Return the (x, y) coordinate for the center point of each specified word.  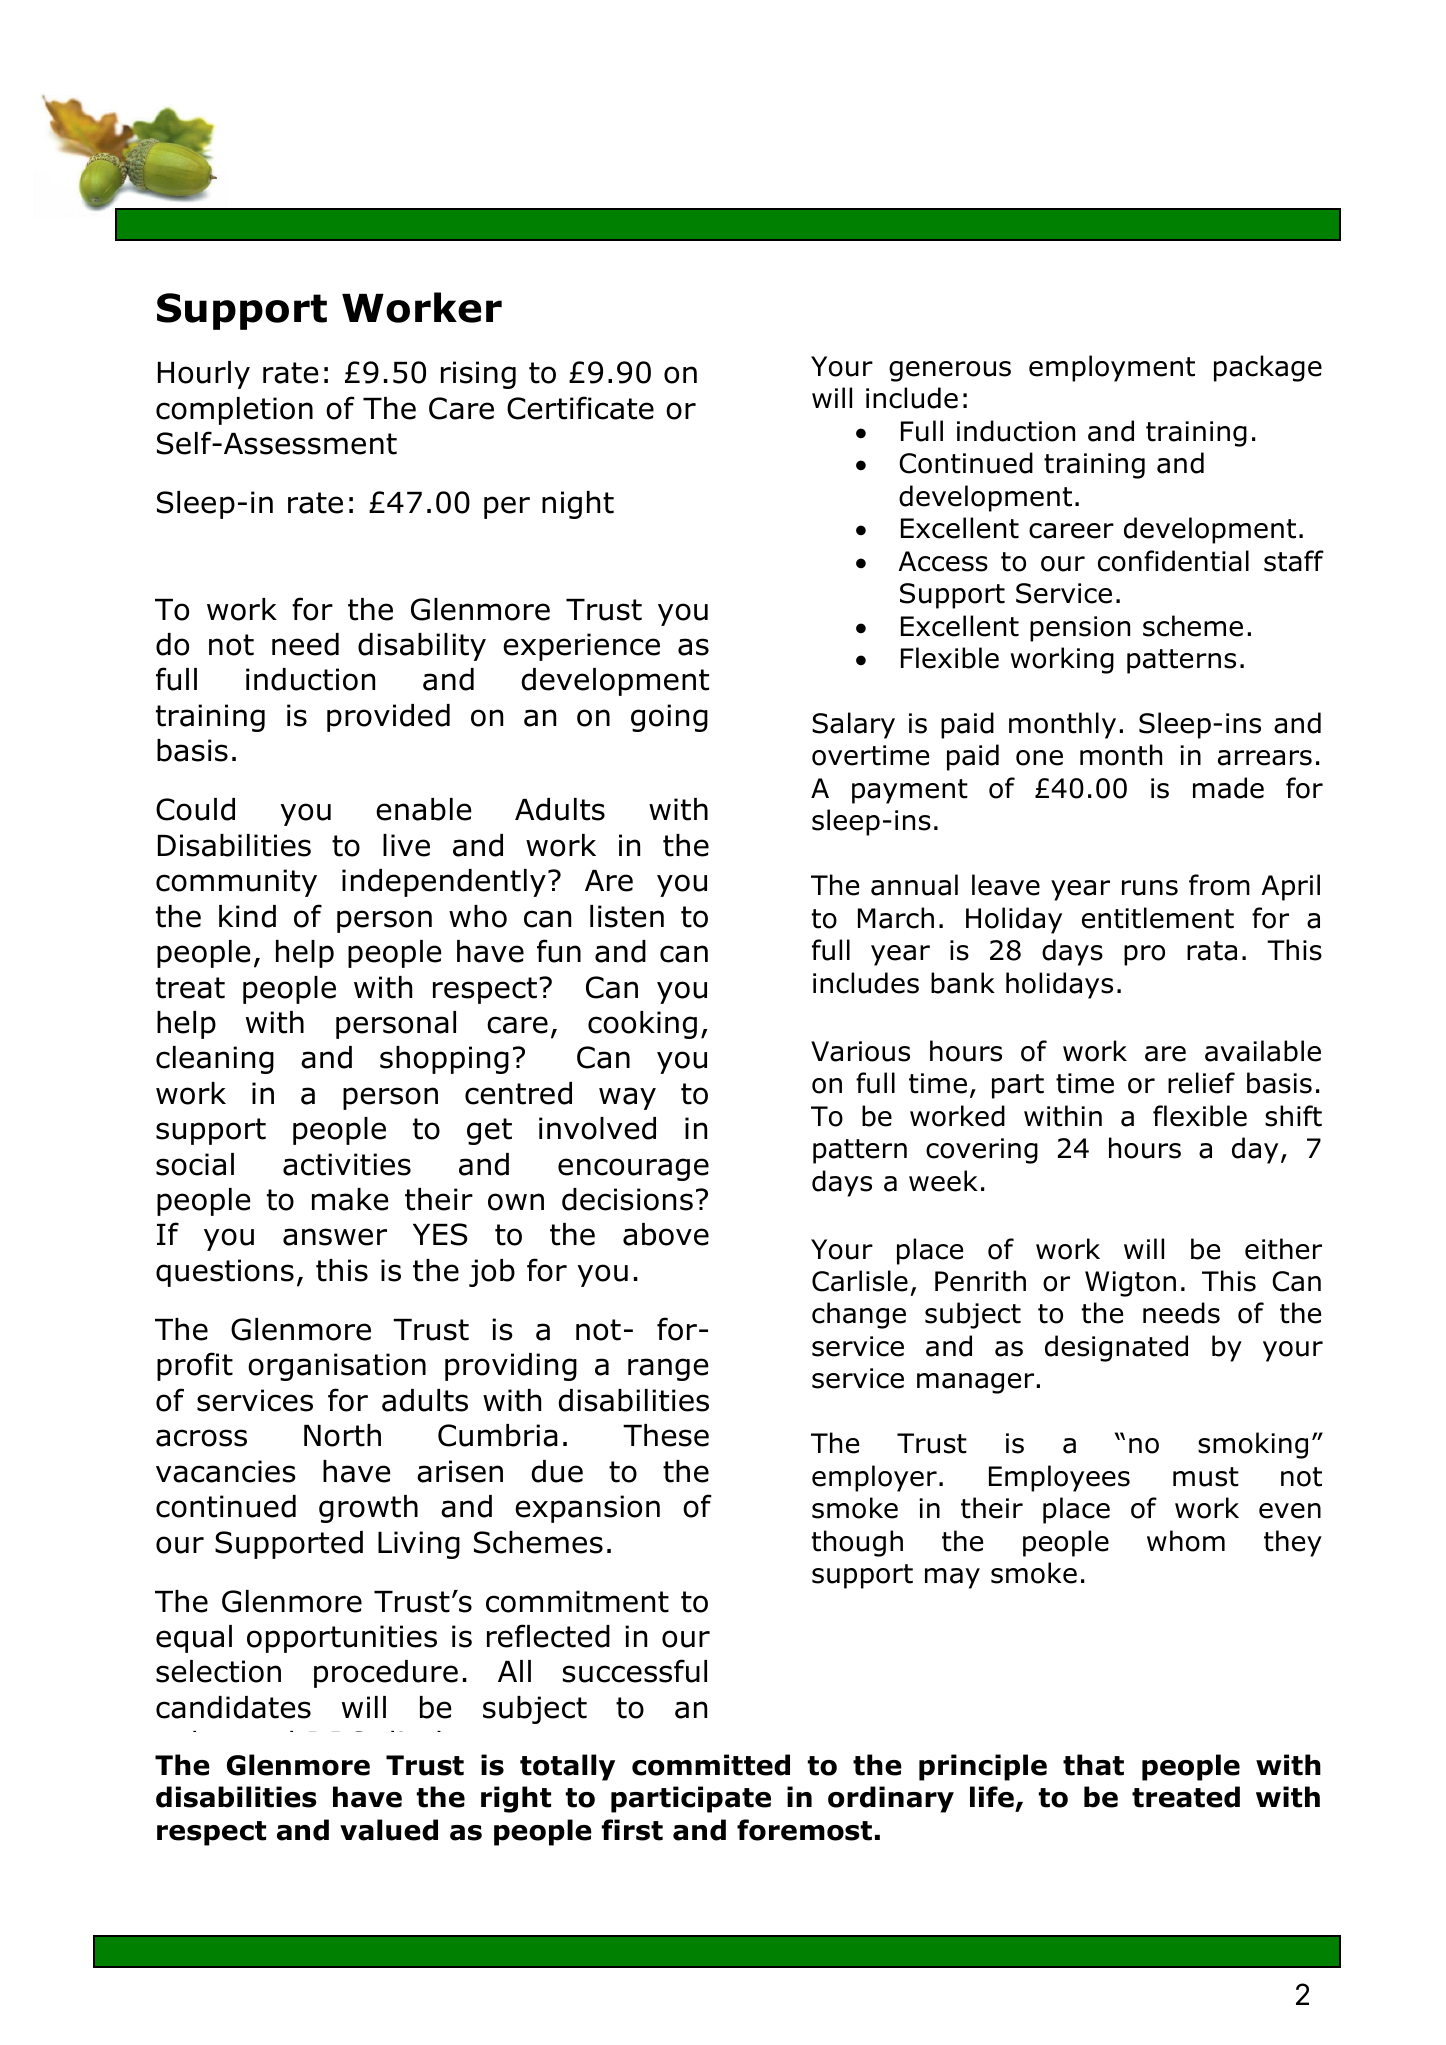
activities (347, 1164)
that (1093, 1765)
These (666, 1435)
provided (388, 718)
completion (234, 411)
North (342, 1435)
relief (1201, 1083)
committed (711, 1765)
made (1228, 788)
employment (1112, 368)
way (627, 1098)
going (669, 718)
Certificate (580, 408)
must (1206, 1477)
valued (389, 1830)
